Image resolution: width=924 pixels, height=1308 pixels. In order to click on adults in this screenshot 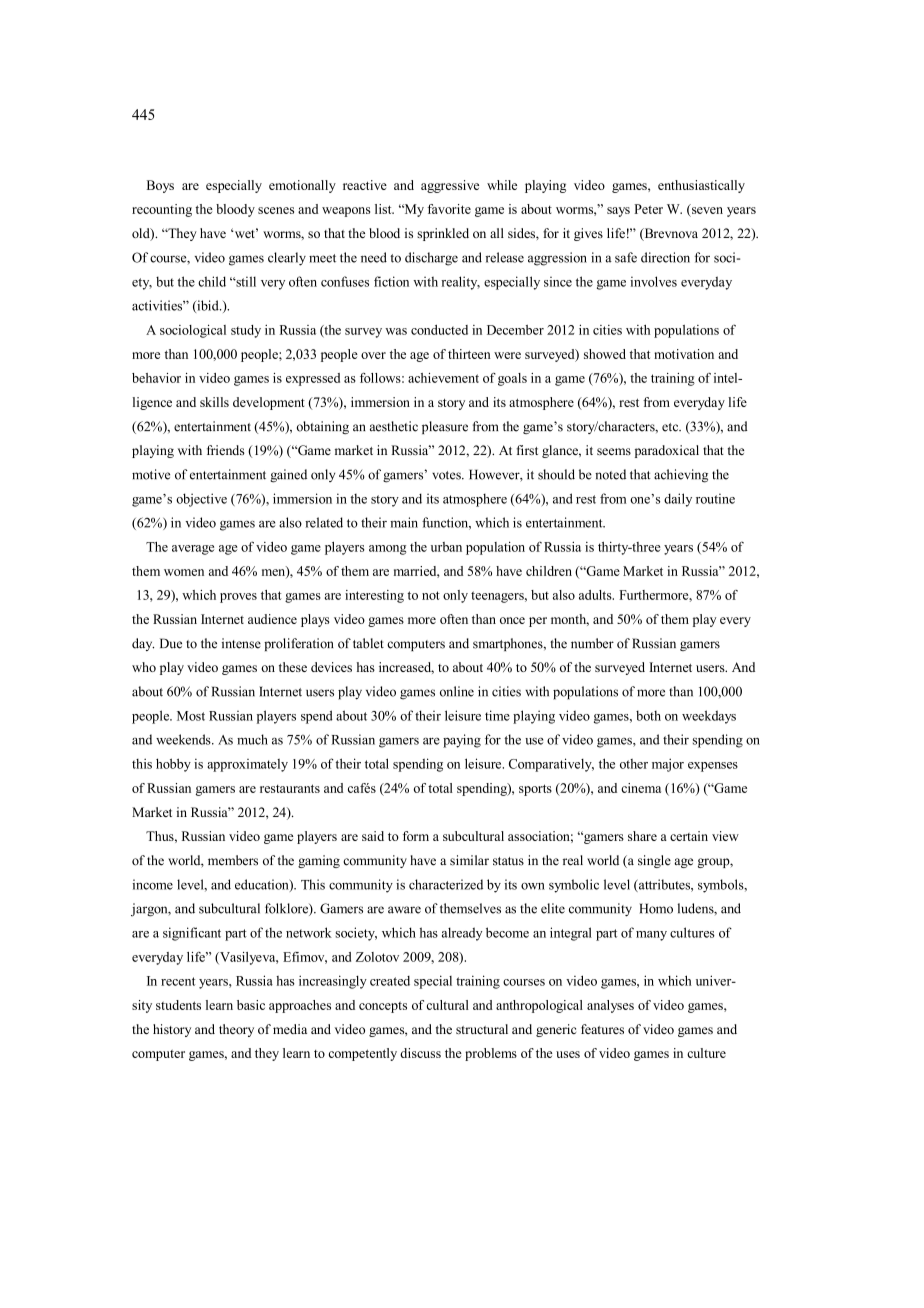, I will do `click(596, 595)`.
